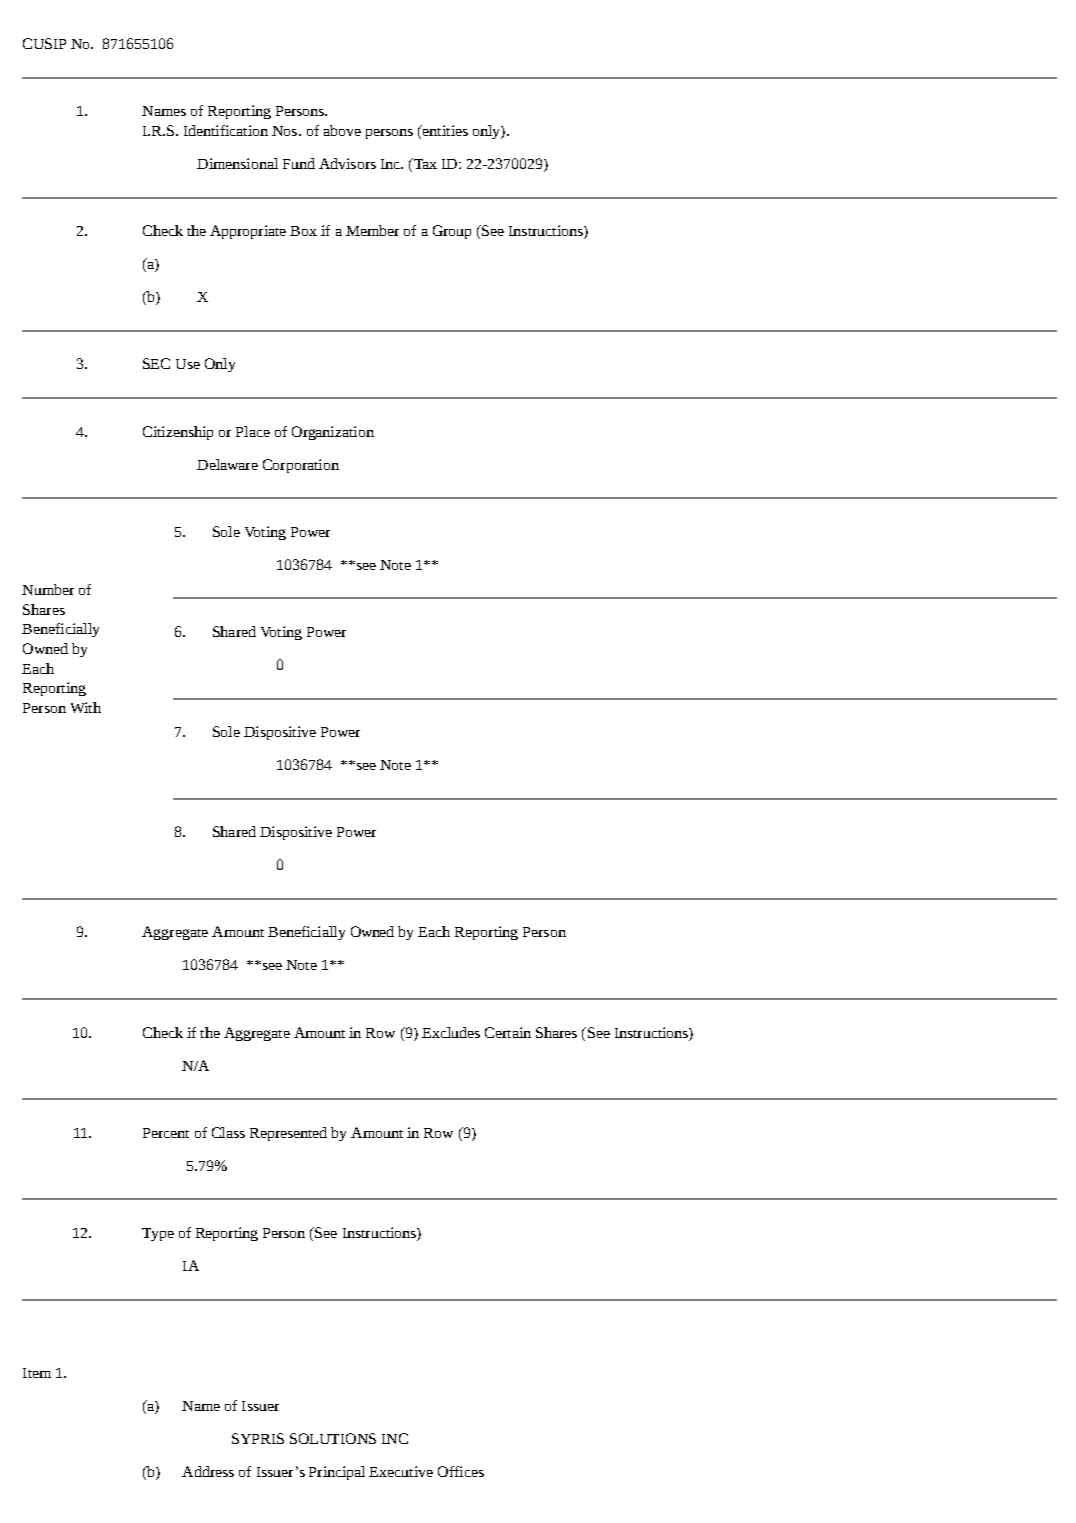 The image size is (1076, 1523). Describe the element at coordinates (228, 1132) in the page. I see `Class` at that location.
